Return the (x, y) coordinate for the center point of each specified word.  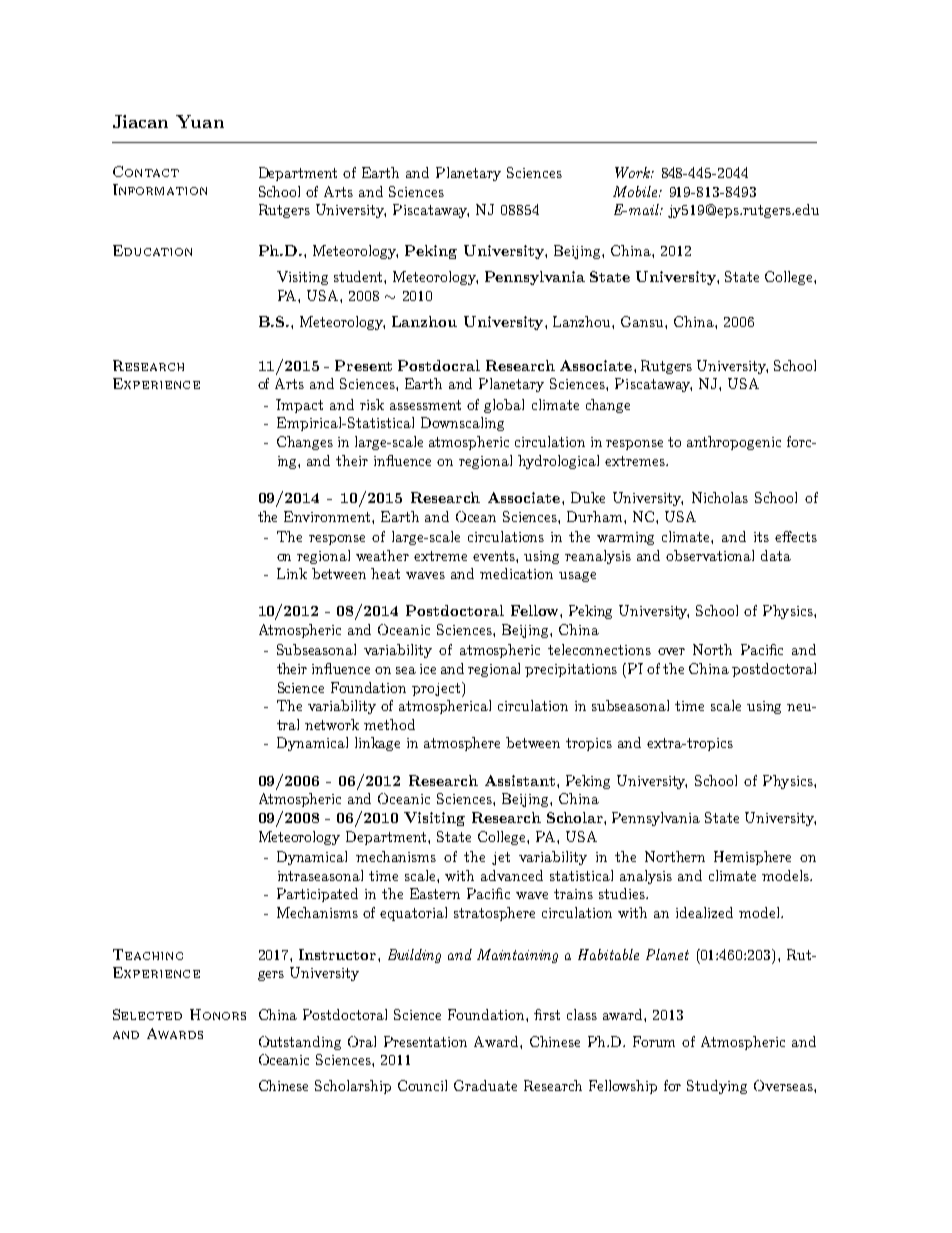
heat (385, 573)
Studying (717, 1087)
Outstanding (300, 1043)
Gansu (643, 321)
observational (710, 555)
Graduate (485, 1085)
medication (516, 573)
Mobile (636, 191)
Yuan (200, 121)
